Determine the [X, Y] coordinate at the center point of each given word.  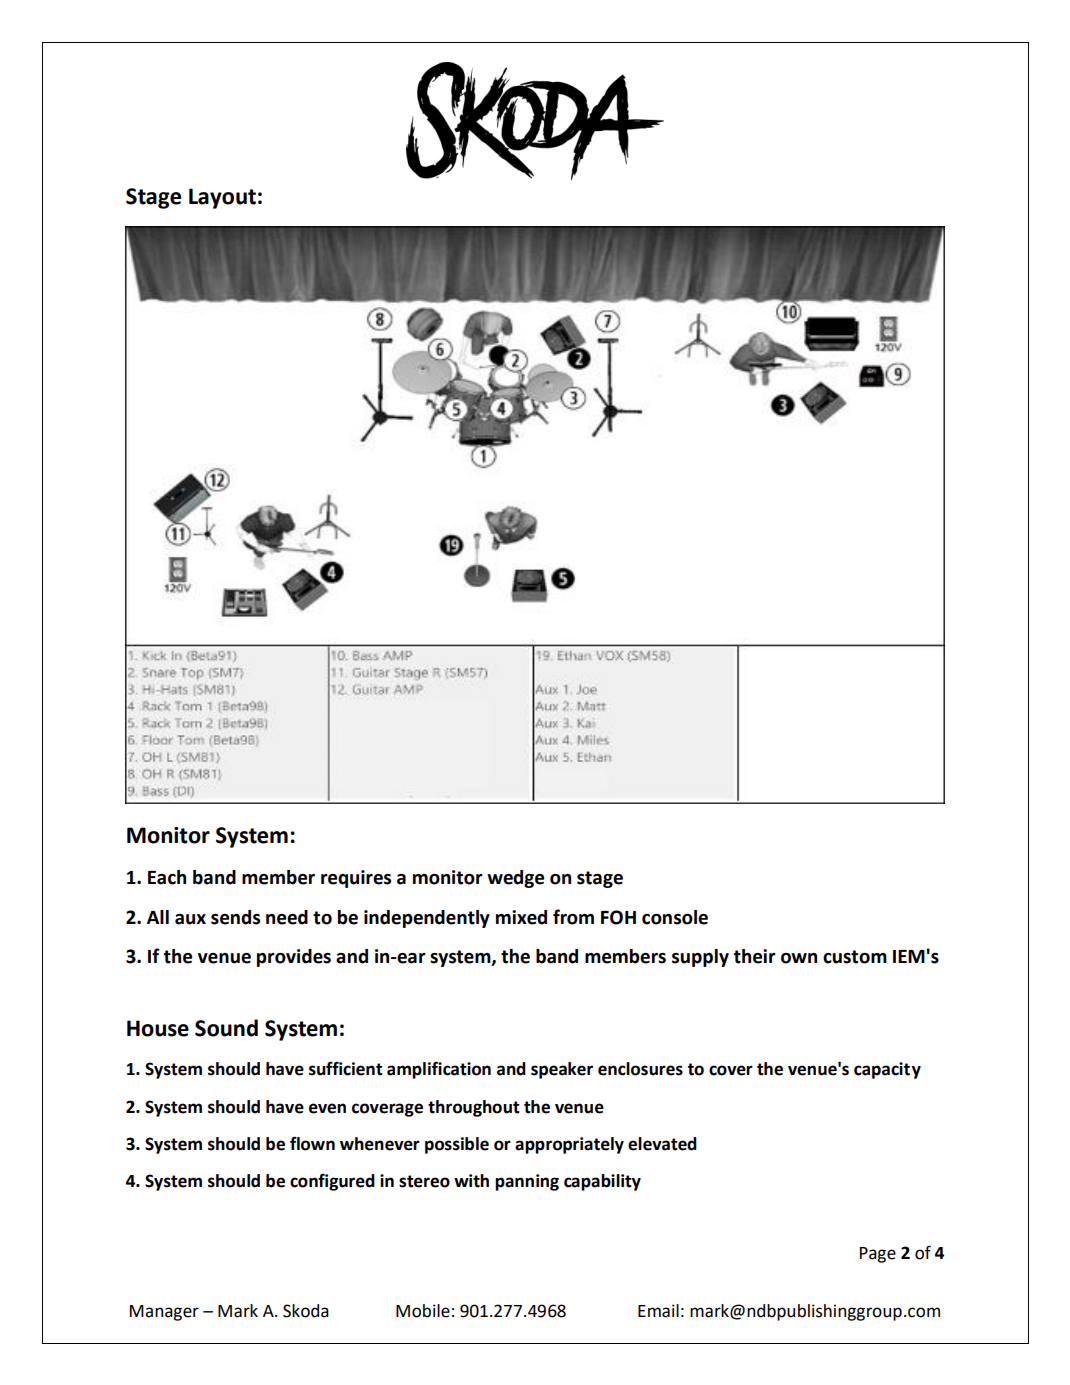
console [675, 917]
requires [356, 879]
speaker [562, 1070]
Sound [226, 1028]
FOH [618, 917]
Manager [164, 1313]
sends [235, 917]
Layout [222, 198]
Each [167, 877]
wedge [515, 879]
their [755, 956]
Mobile [423, 1311]
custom [855, 957]
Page [878, 1255]
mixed [521, 917]
